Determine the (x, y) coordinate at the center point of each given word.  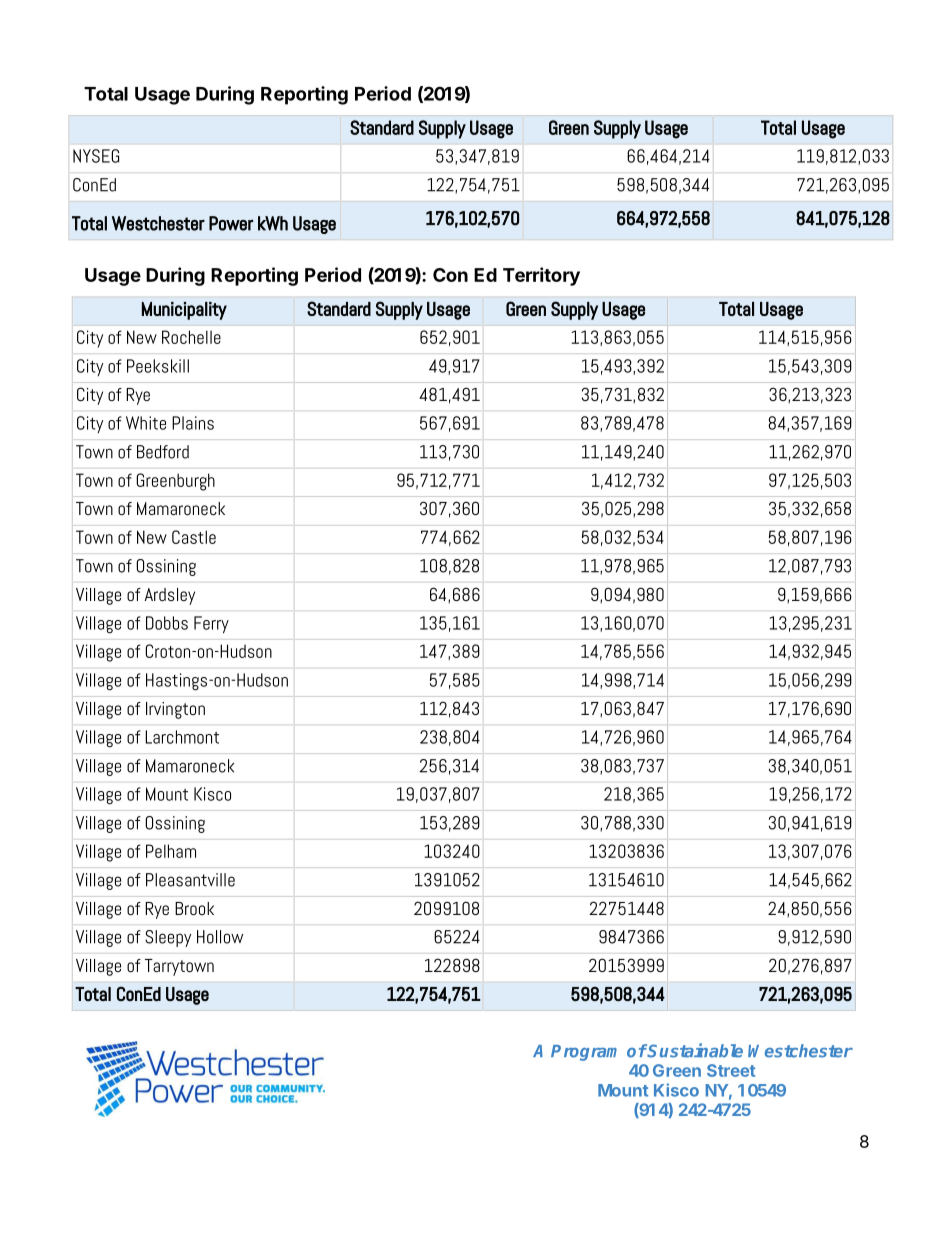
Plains (193, 423)
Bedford (163, 452)
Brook (194, 908)
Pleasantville (190, 880)
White (146, 423)
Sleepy (168, 938)
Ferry (211, 625)
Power (231, 223)
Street (731, 1070)
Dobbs (167, 623)
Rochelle (191, 337)
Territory (541, 276)
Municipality (184, 311)
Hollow (220, 937)
